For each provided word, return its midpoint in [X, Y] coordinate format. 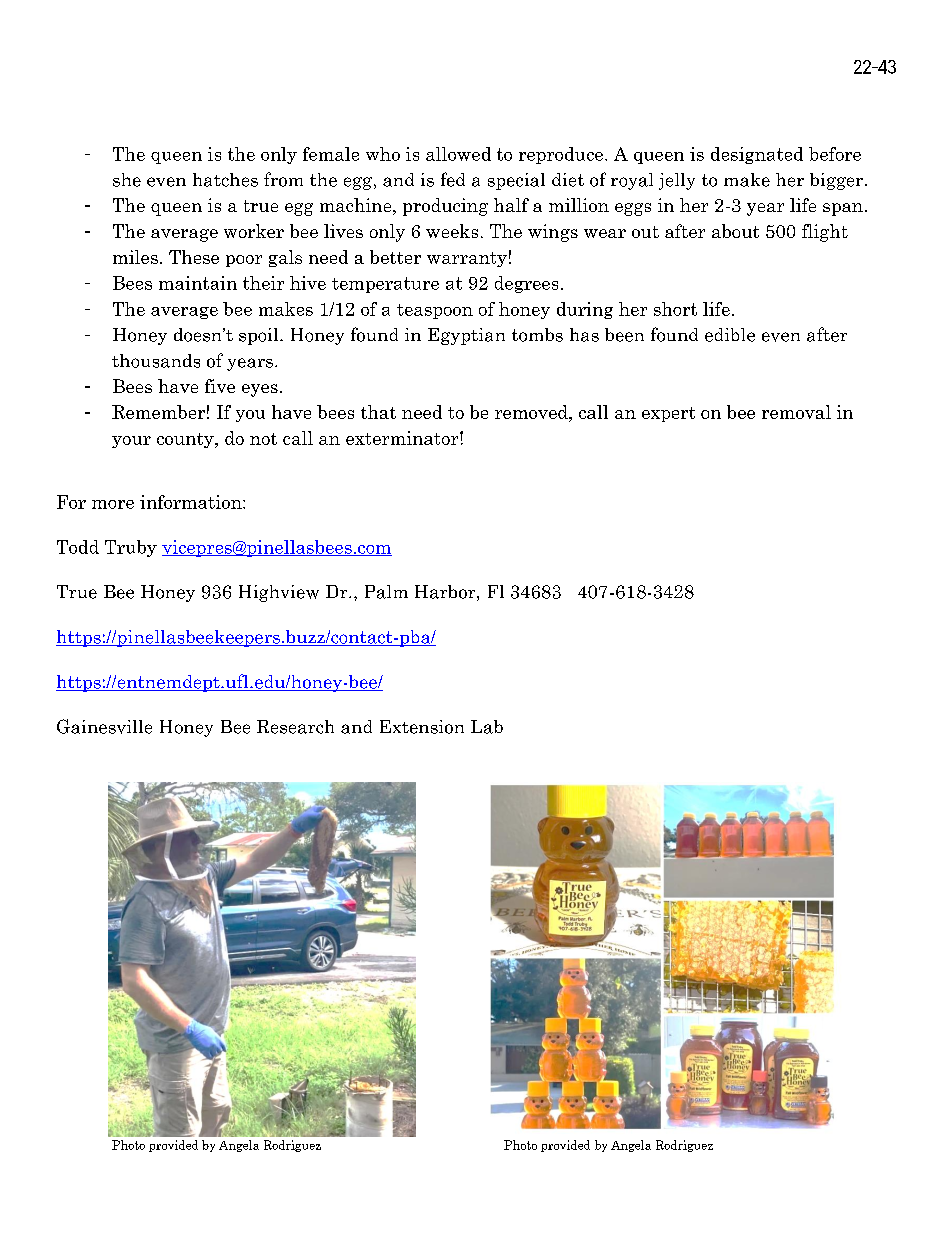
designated [757, 155]
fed [453, 179]
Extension [422, 727]
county [186, 440]
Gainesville [104, 726]
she [127, 180]
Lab [487, 727]
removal [796, 412]
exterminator [403, 438]
